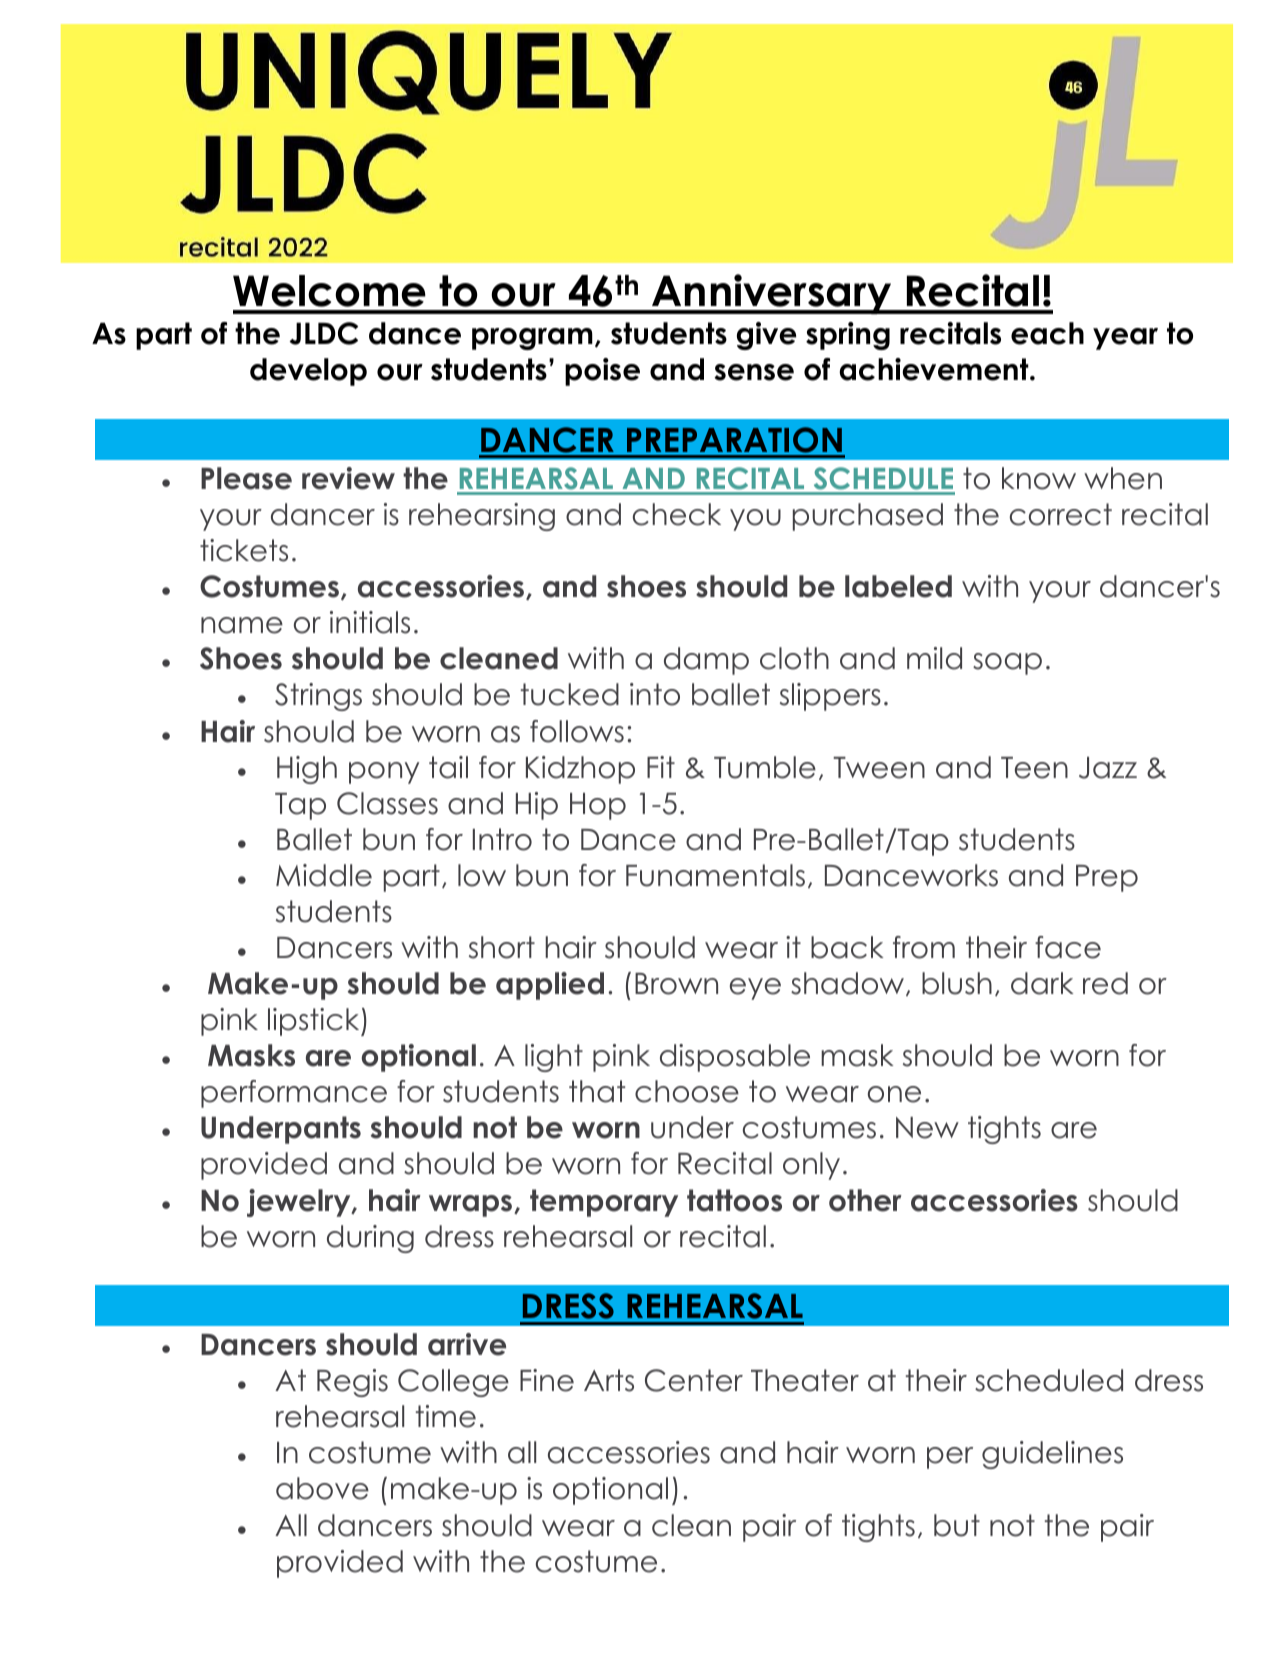  What do you see at coordinates (1068, 947) in the screenshot?
I see `face` at bounding box center [1068, 947].
